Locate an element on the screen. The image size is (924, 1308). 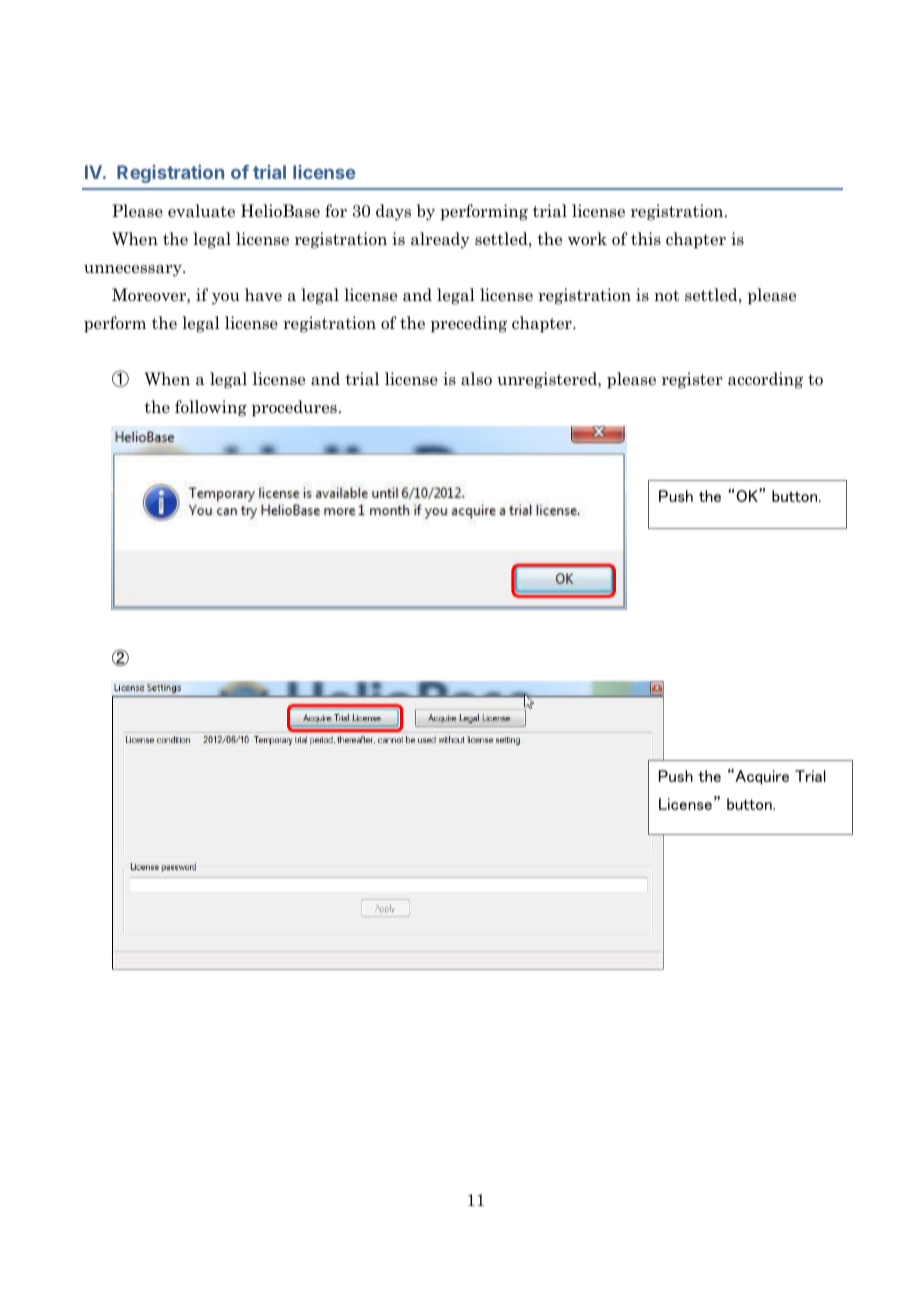
not is located at coordinates (667, 296).
